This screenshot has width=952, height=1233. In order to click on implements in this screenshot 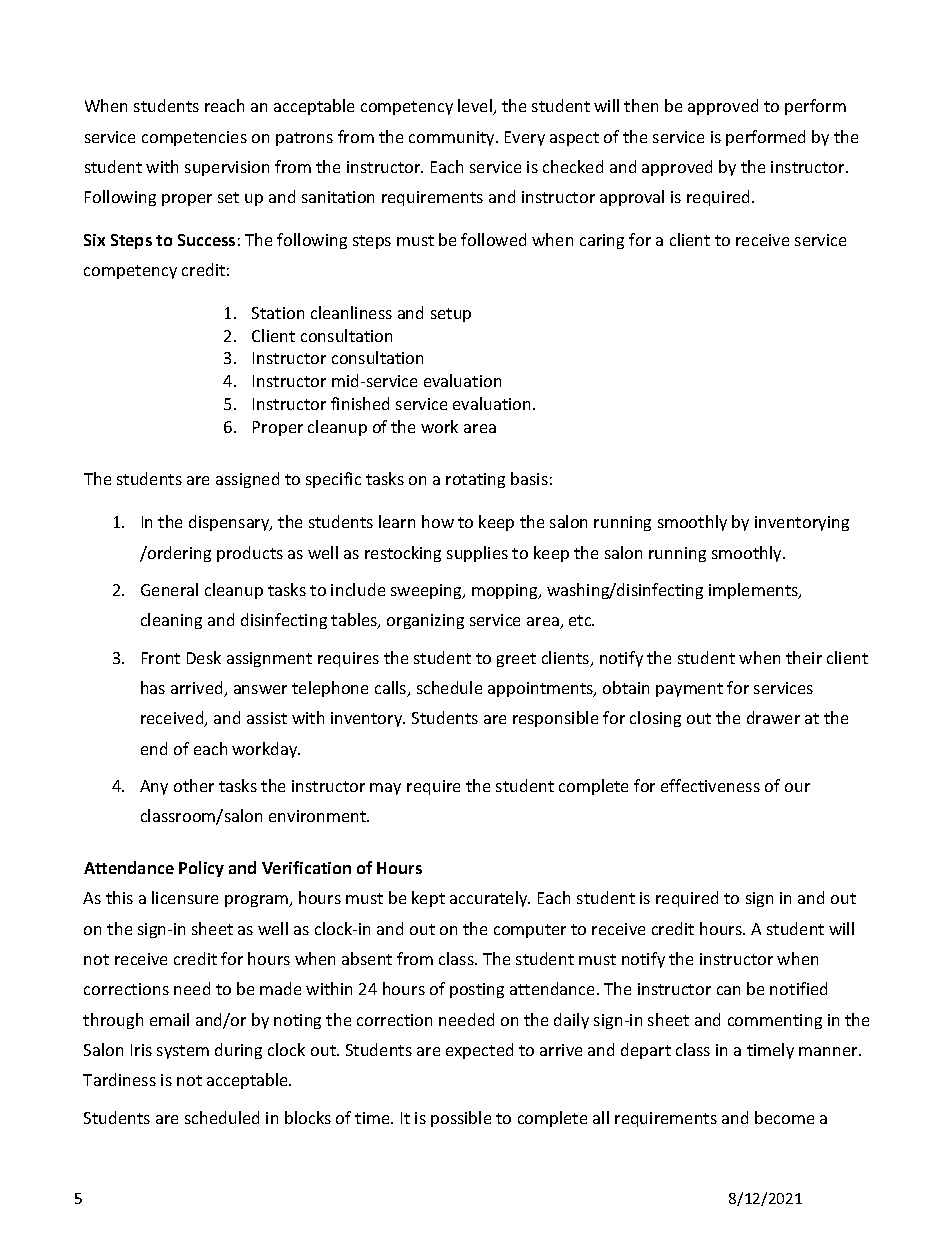, I will do `click(755, 591)`.
